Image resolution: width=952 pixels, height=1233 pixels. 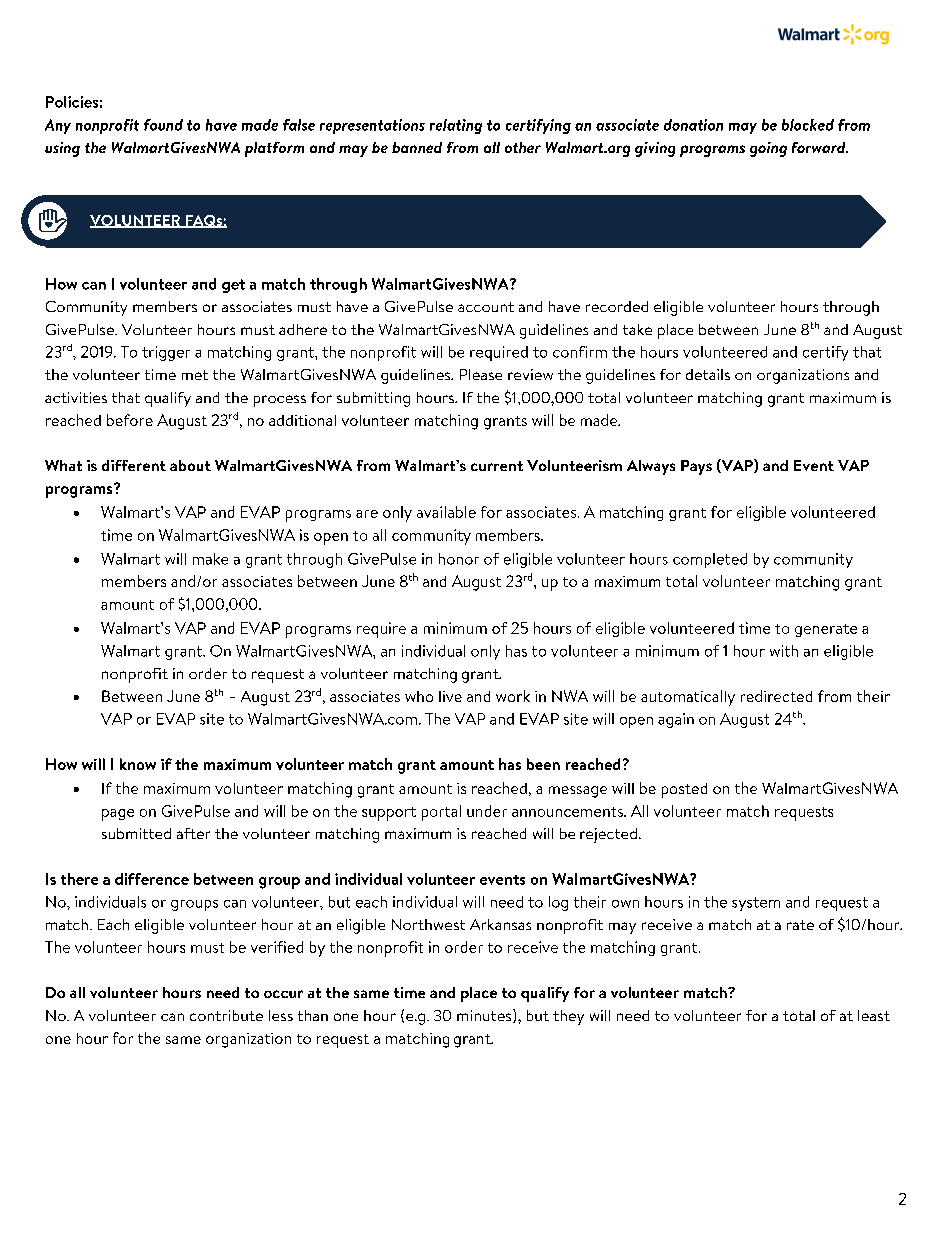 What do you see at coordinates (450, 696) in the document?
I see `live` at bounding box center [450, 696].
